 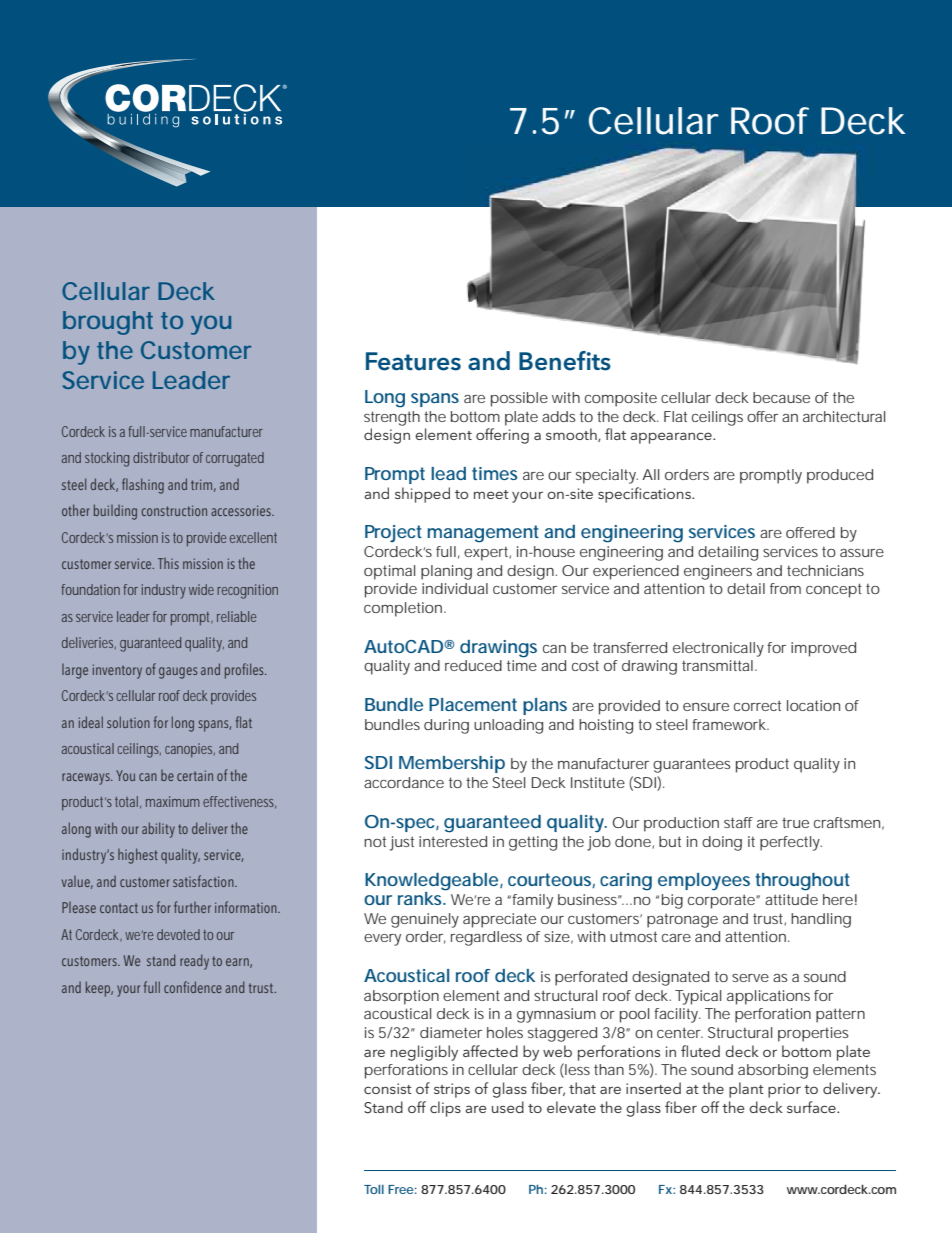 I want to click on canopies, so click(x=190, y=750).
